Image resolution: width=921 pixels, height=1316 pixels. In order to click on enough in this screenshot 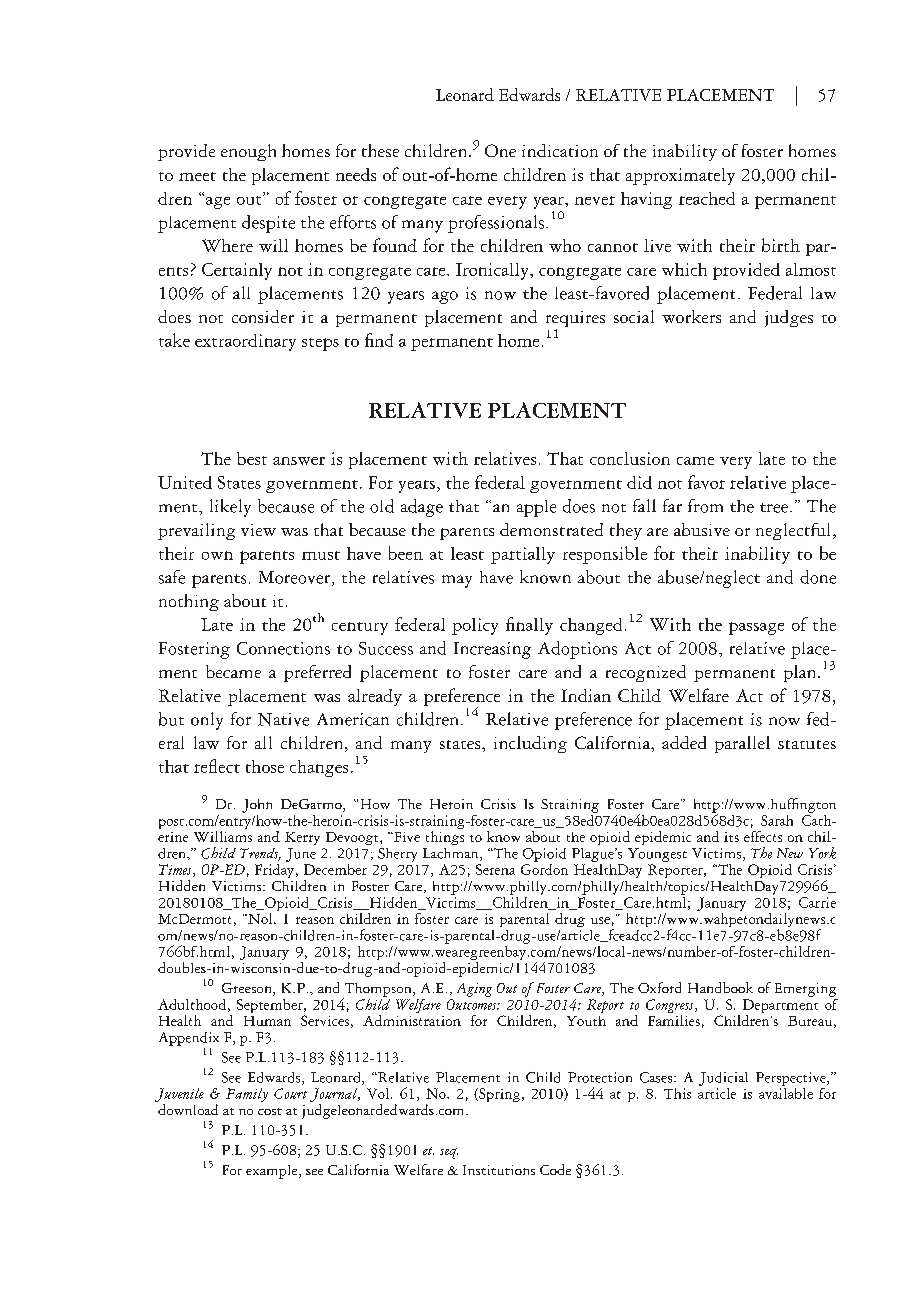, I will do `click(248, 152)`.
